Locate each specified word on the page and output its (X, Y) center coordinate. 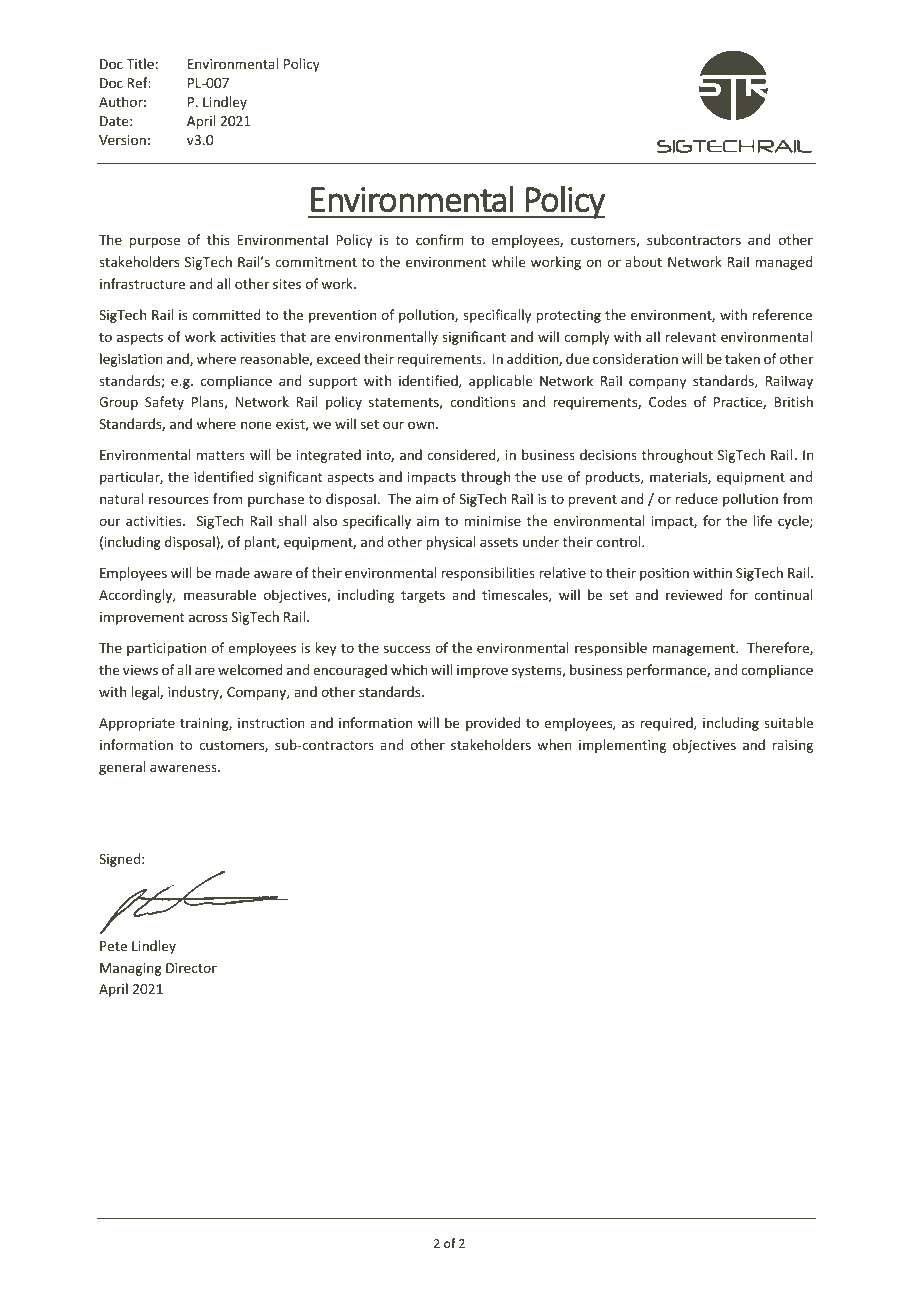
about (643, 261)
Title (140, 63)
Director (191, 968)
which (409, 669)
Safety (164, 403)
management (694, 650)
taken (742, 358)
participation (166, 649)
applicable (500, 382)
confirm (440, 239)
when (554, 744)
